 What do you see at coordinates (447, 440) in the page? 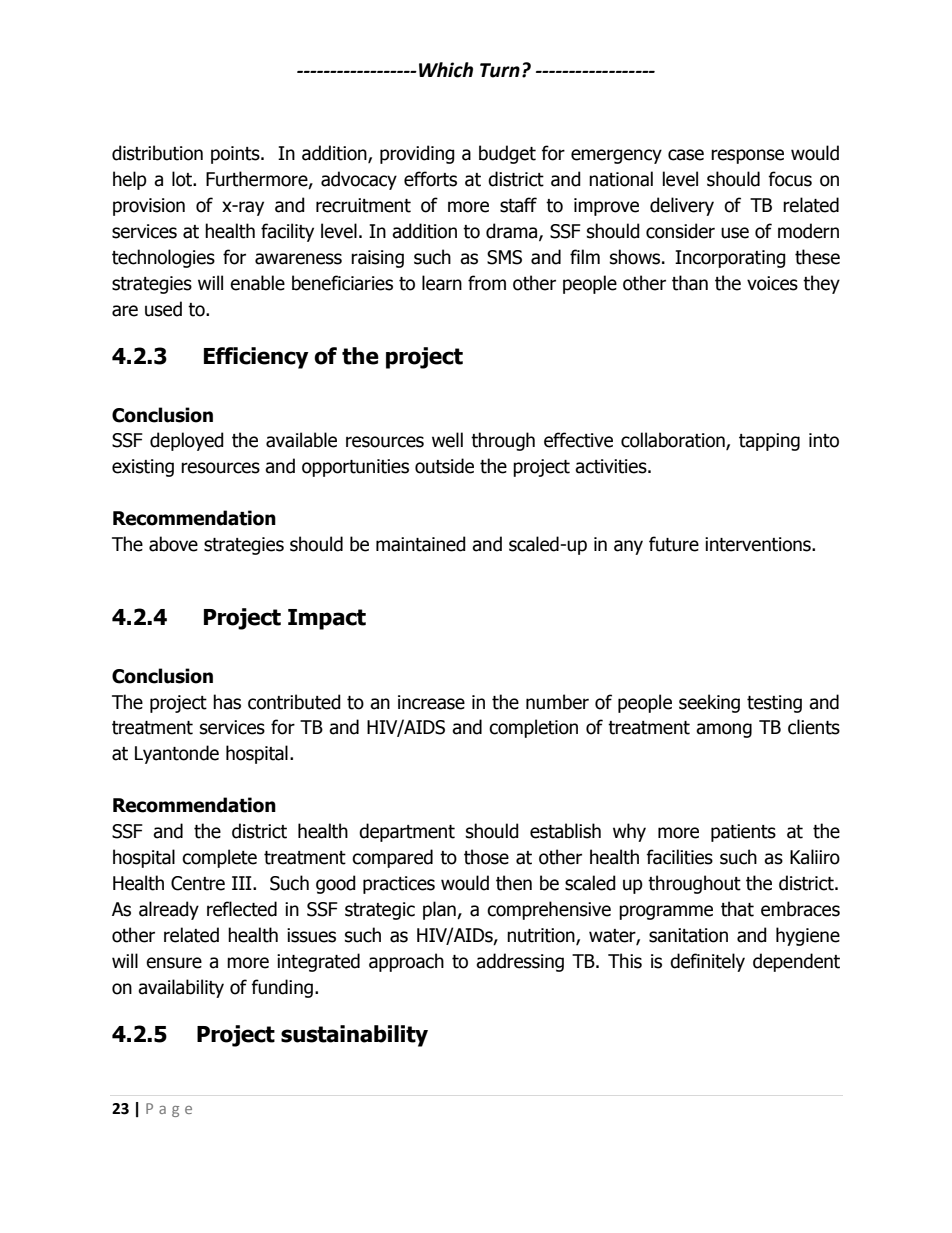
I see `well` at bounding box center [447, 440].
